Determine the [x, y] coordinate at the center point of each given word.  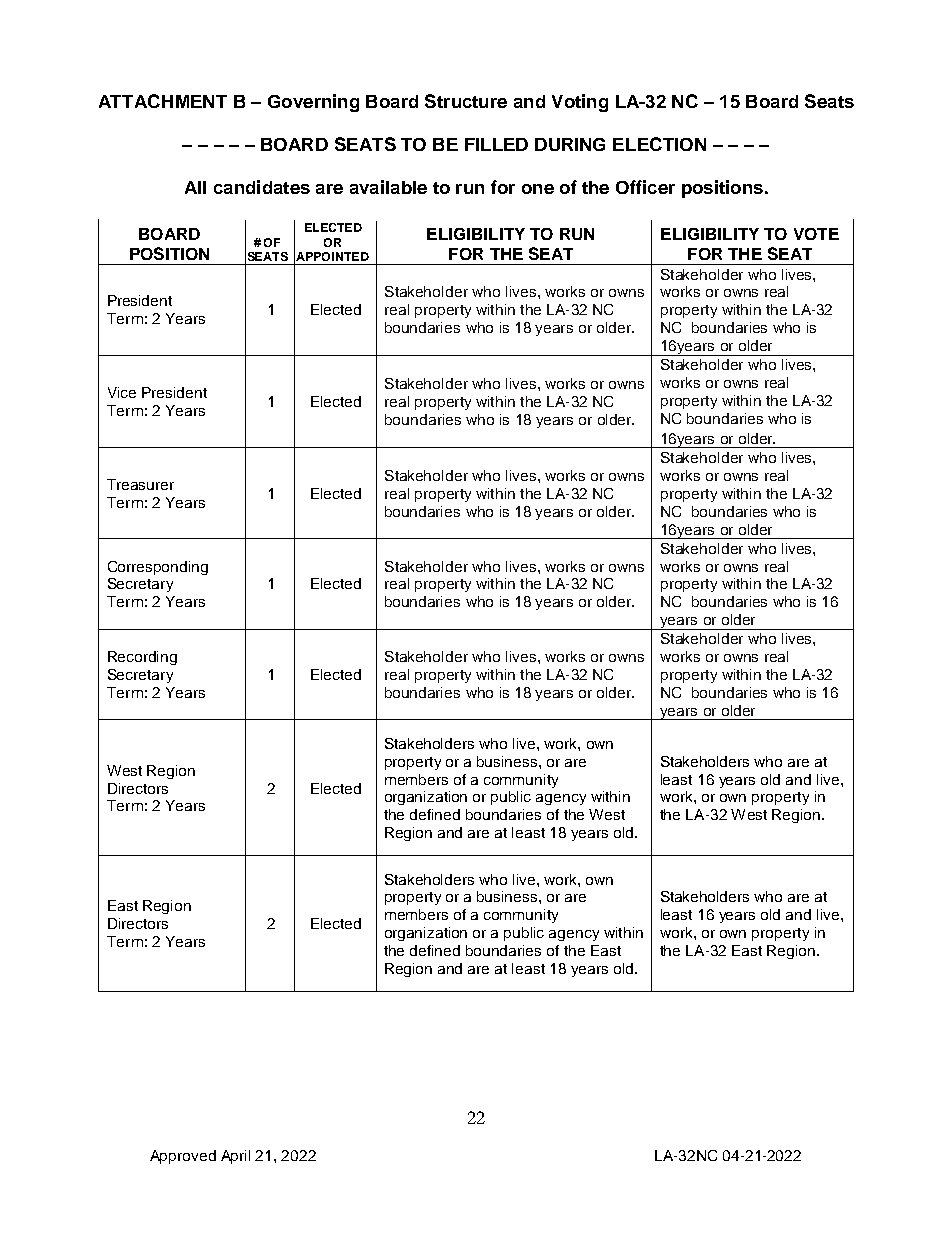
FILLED [496, 144]
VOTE [816, 234]
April [235, 1157]
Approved [183, 1157]
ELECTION [659, 144]
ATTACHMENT [163, 101]
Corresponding [158, 568]
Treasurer [140, 484]
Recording [142, 658]
